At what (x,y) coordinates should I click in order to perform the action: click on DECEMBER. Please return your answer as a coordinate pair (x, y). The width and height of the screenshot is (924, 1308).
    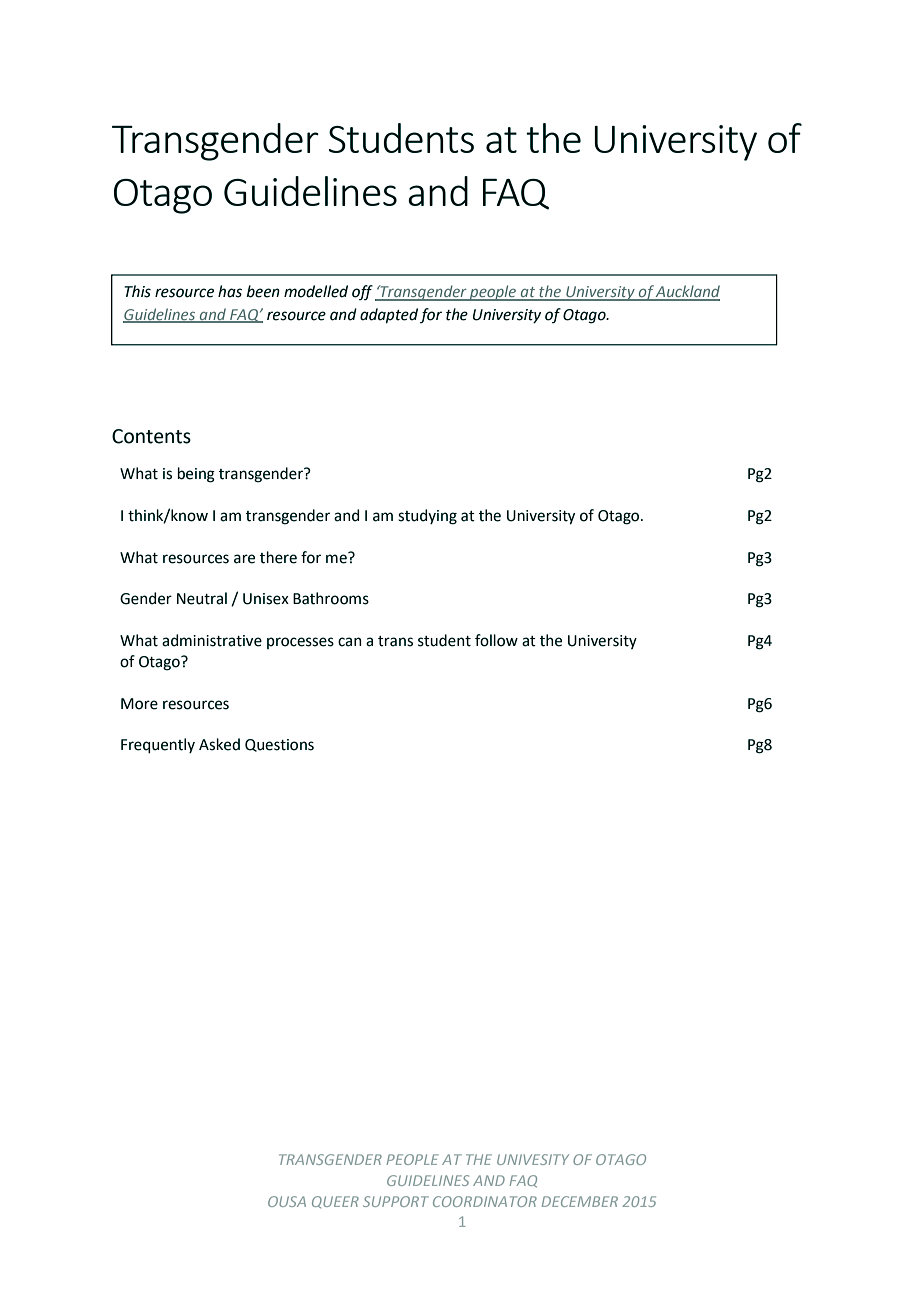
    Looking at the image, I should click on (580, 1201).
